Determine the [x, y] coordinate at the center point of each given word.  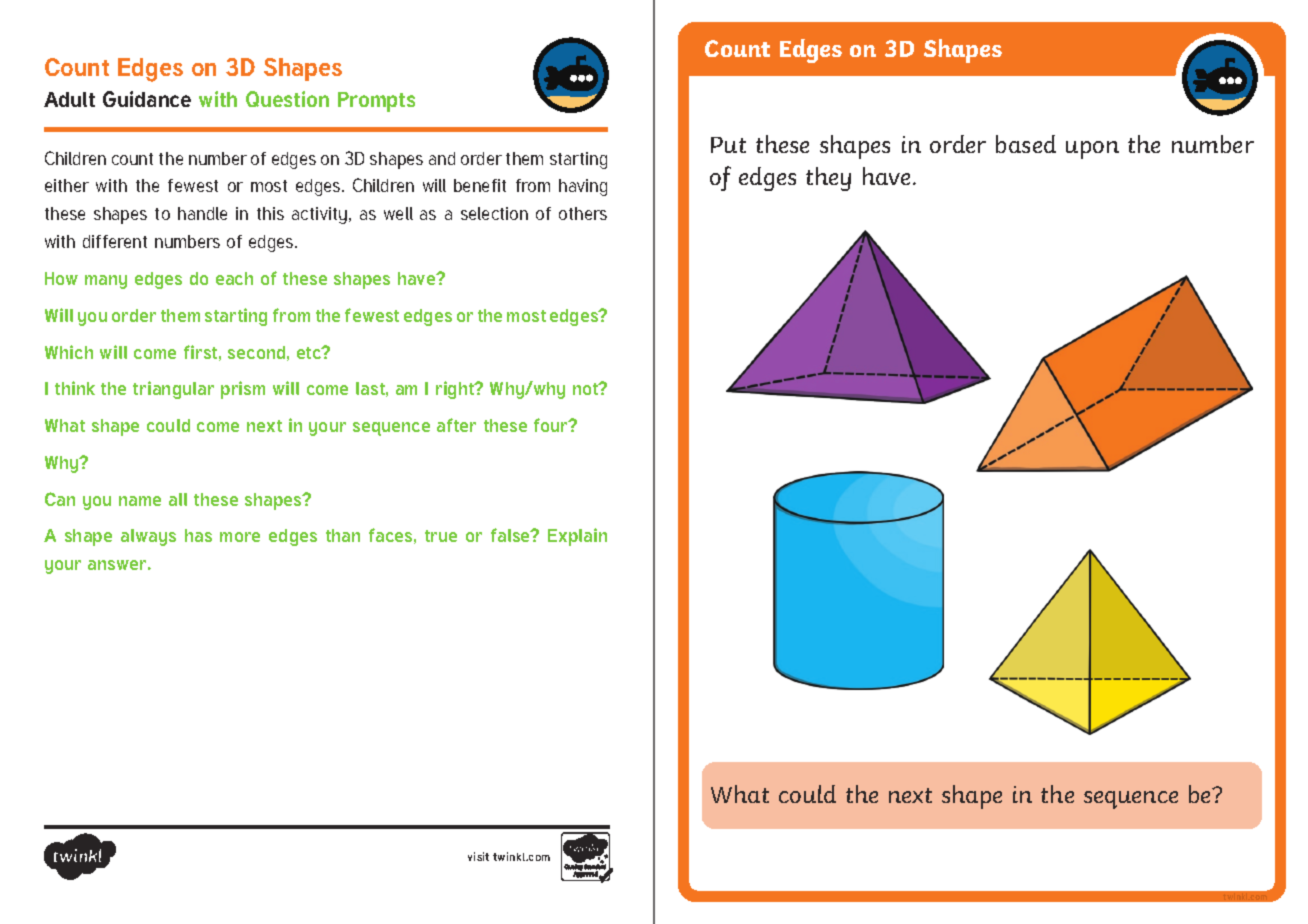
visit [478, 856]
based [1026, 144]
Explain [577, 537]
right [456, 390]
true [441, 536]
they [828, 179]
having [583, 187]
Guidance [147, 99]
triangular [173, 390]
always [148, 537]
